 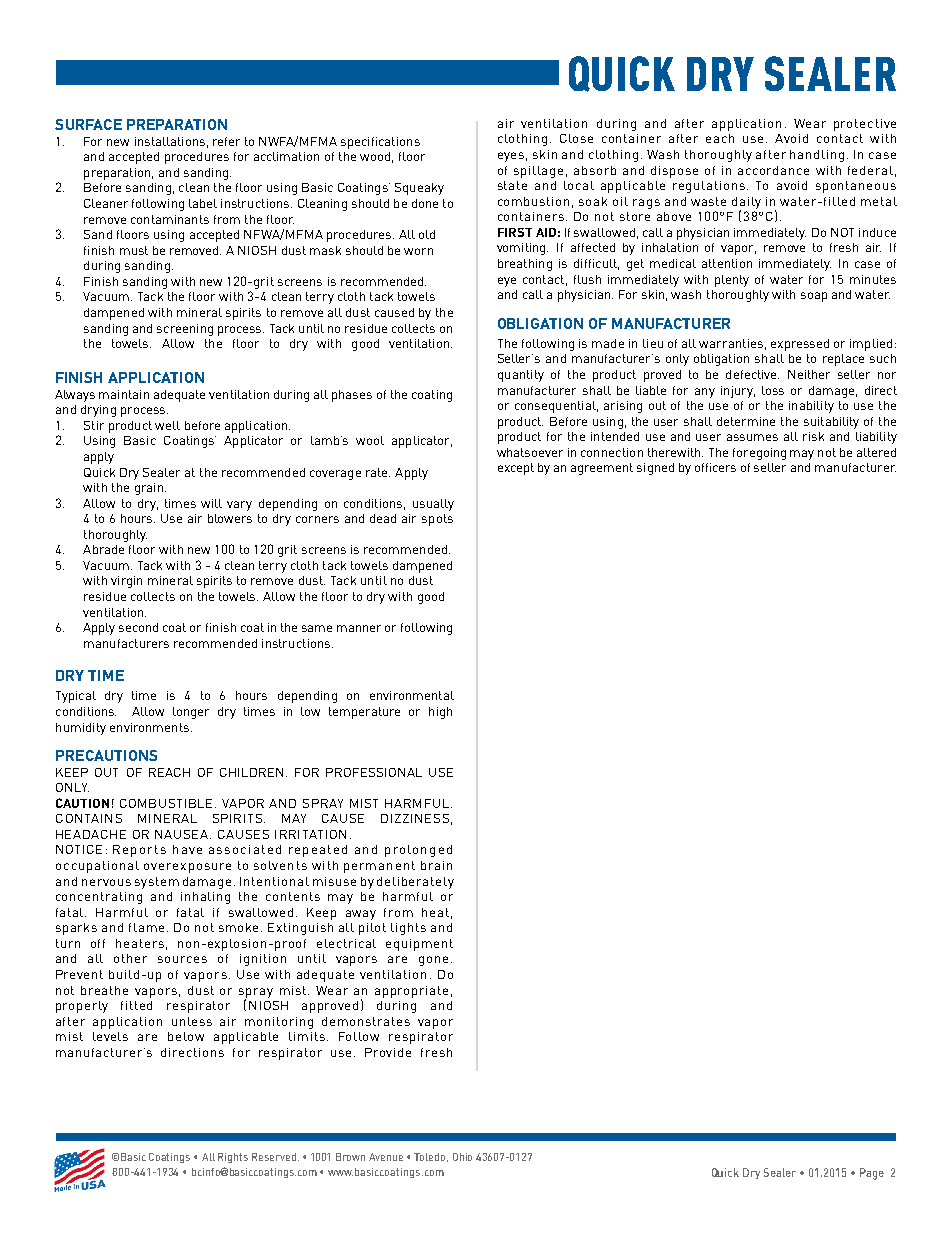 What do you see at coordinates (512, 185) in the screenshot?
I see `state` at bounding box center [512, 185].
